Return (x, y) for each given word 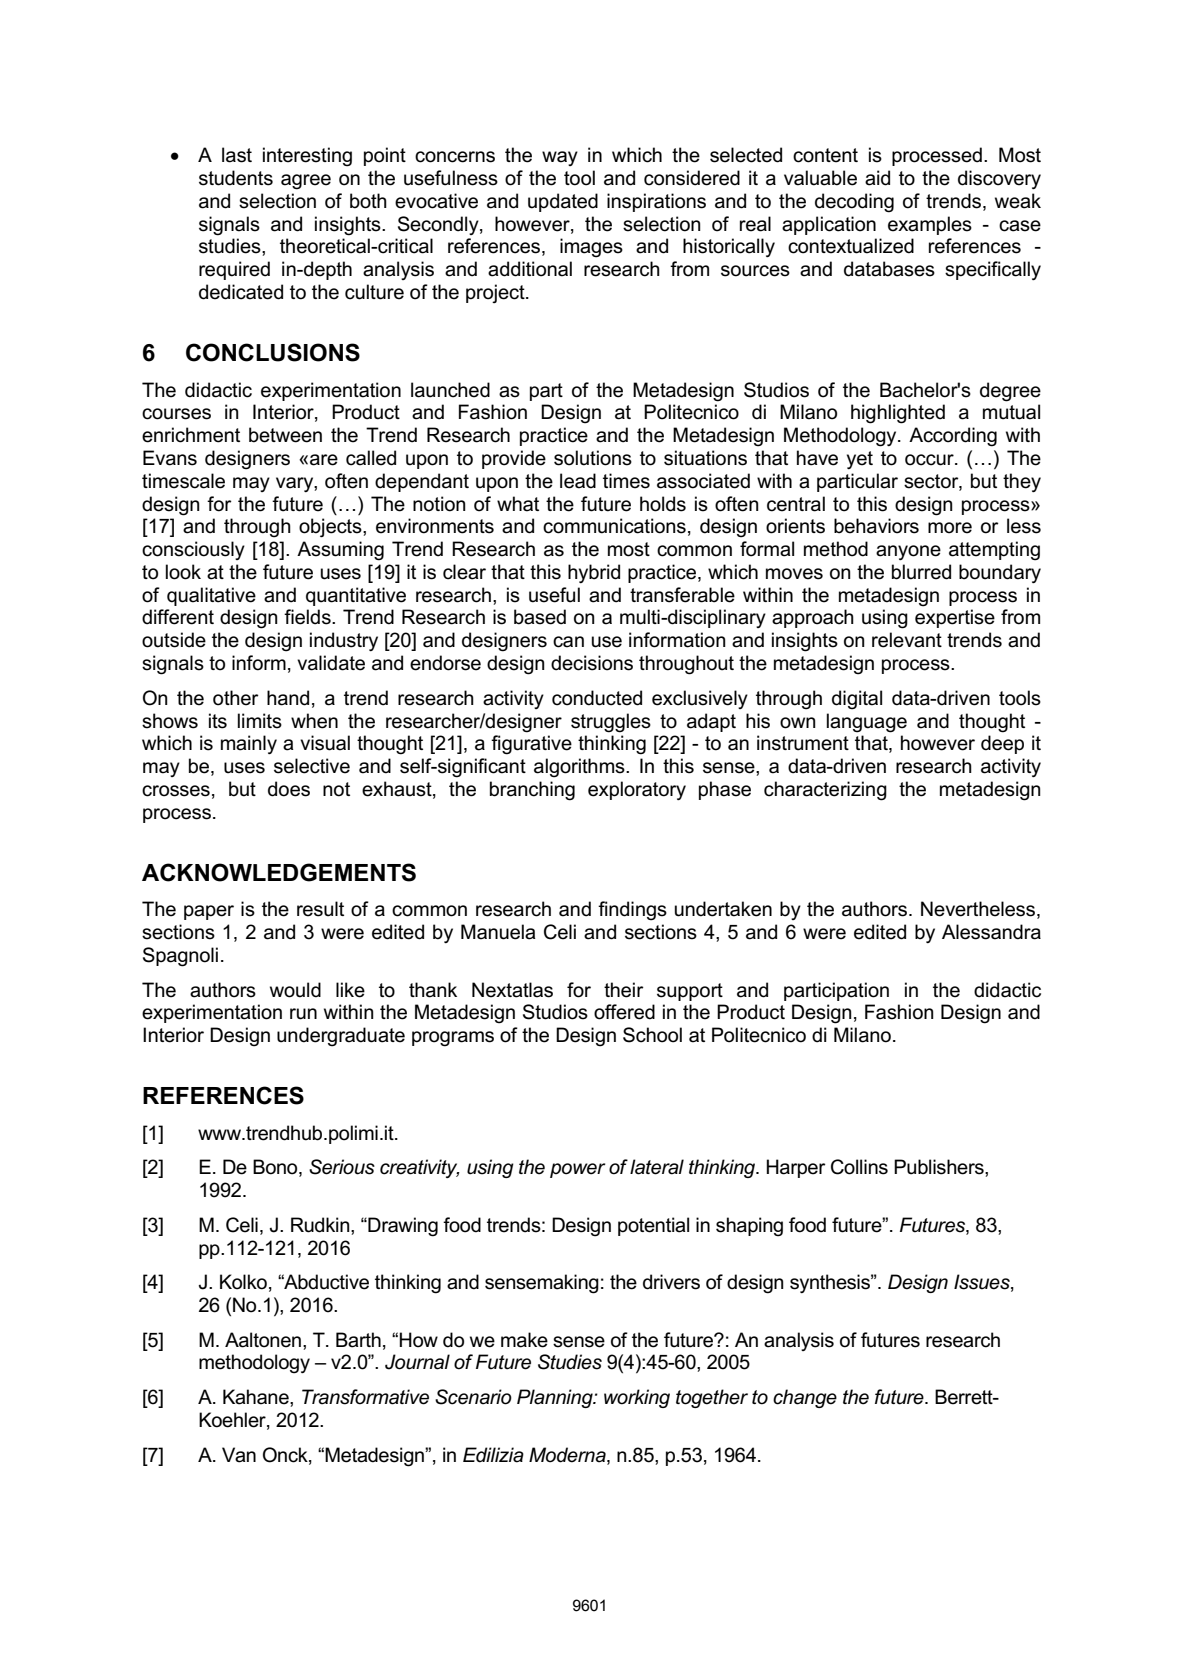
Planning (556, 1398)
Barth (358, 1340)
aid (877, 178)
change (805, 1398)
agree (306, 182)
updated (563, 202)
